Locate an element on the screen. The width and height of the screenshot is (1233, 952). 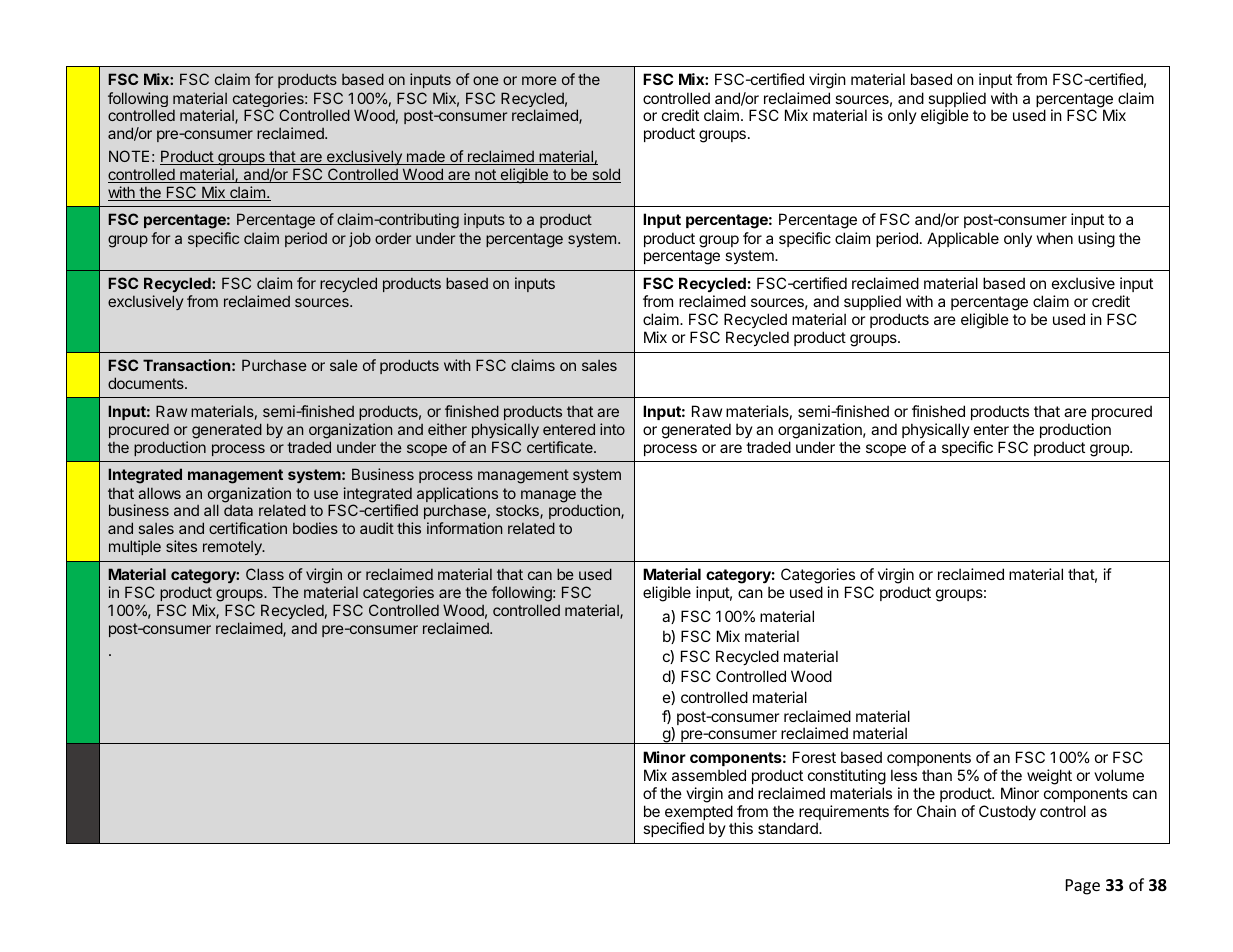
assembled is located at coordinates (709, 775).
